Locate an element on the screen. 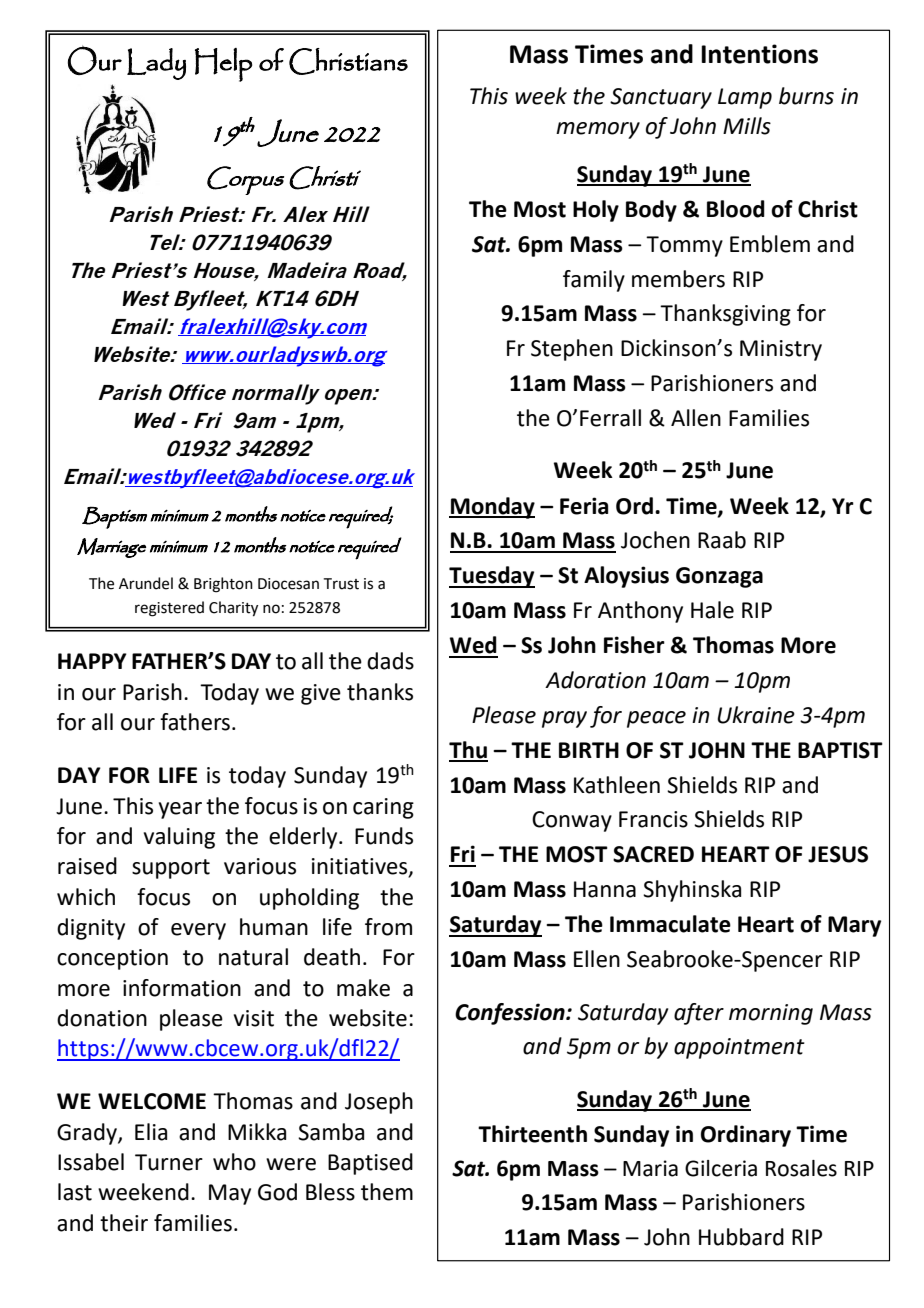 This screenshot has height=1308, width=924. them is located at coordinates (387, 1192).
